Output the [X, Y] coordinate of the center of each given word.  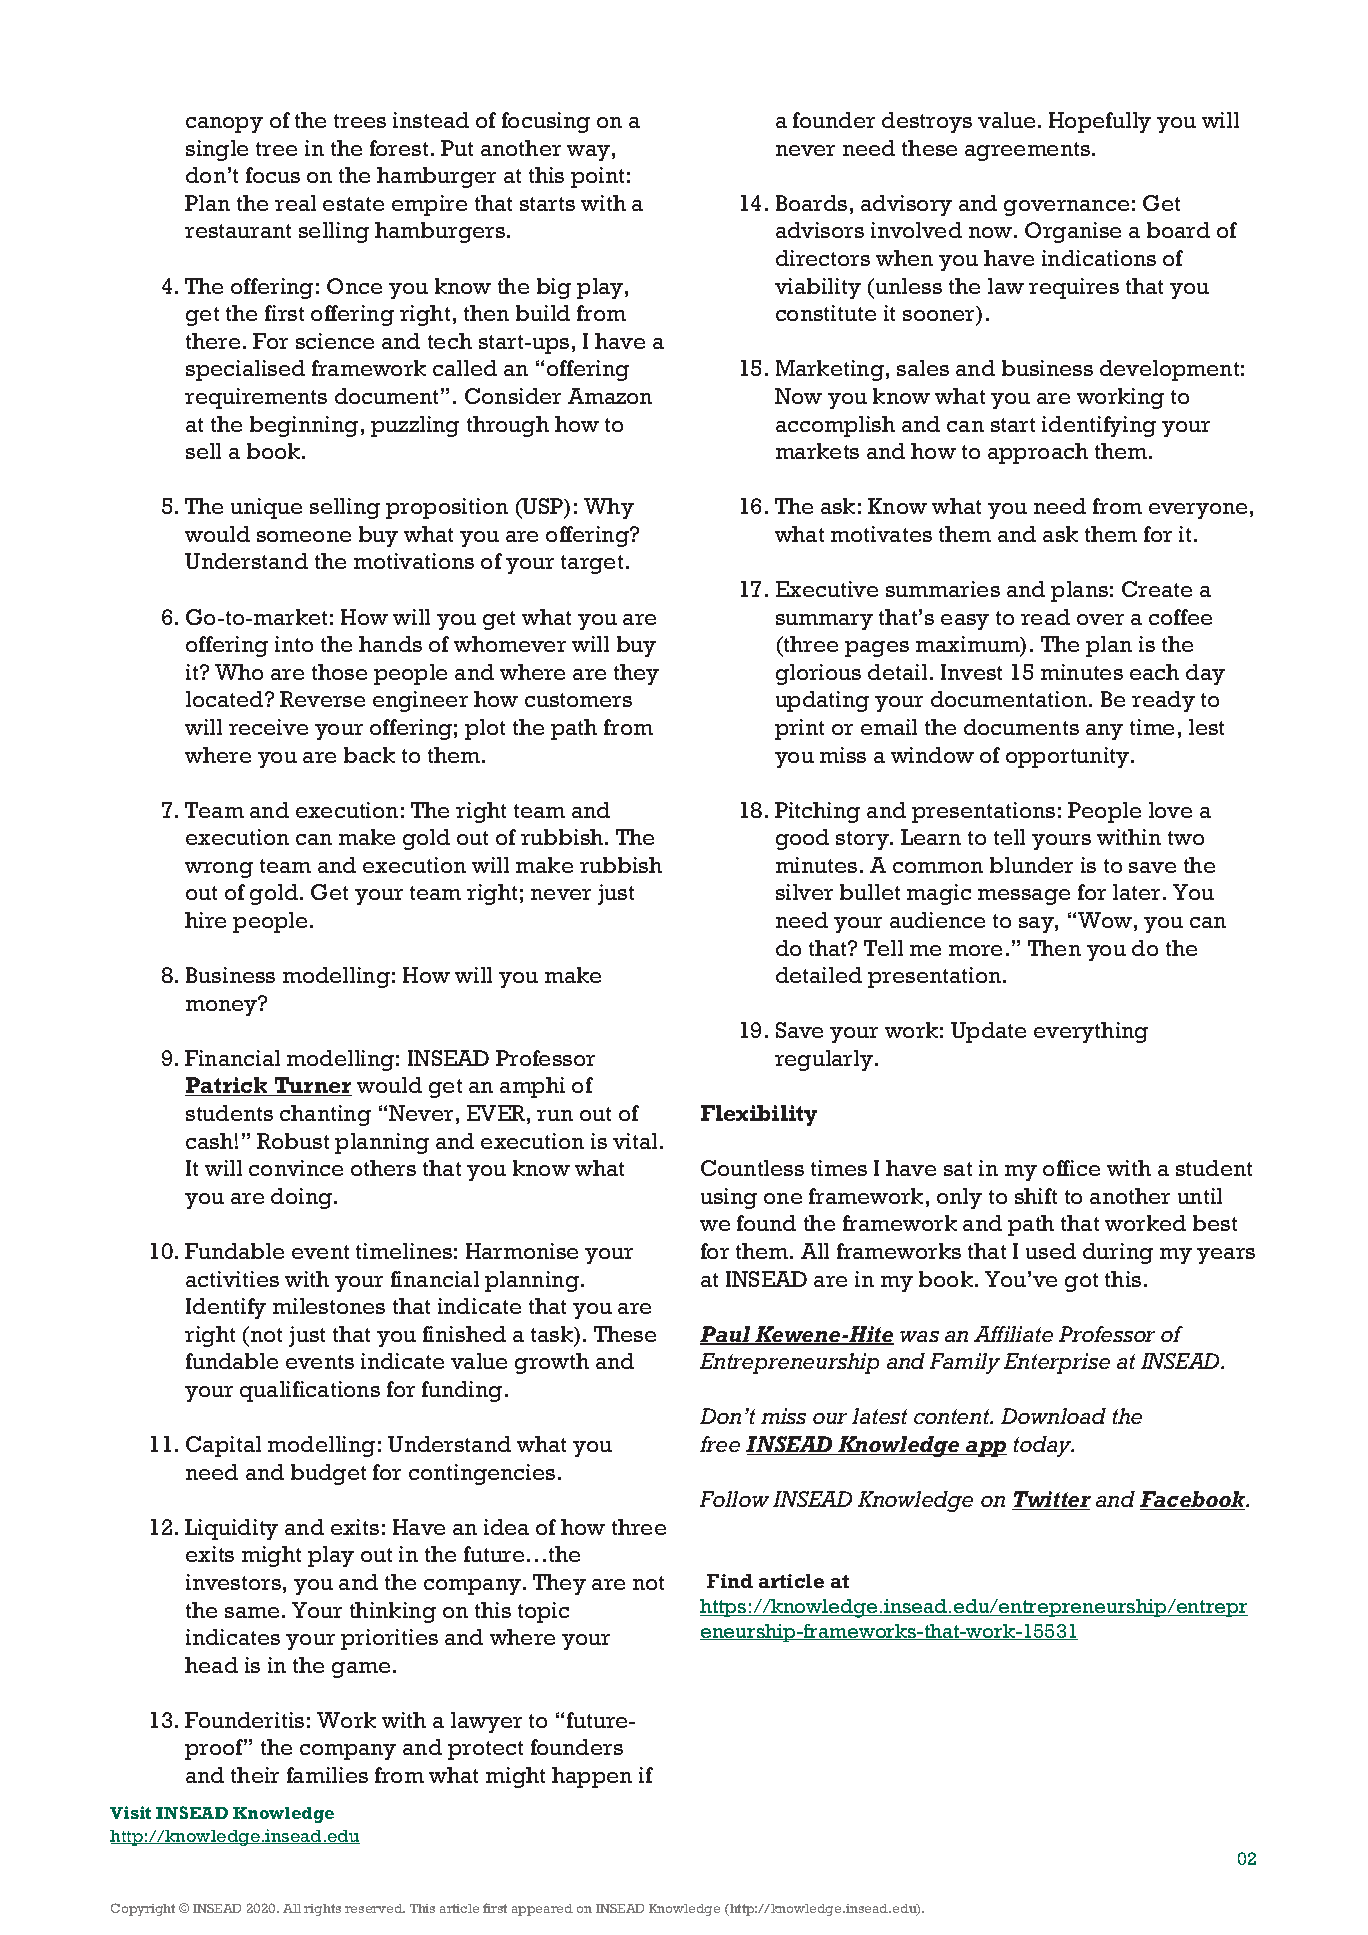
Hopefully [1100, 122]
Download [1053, 1416]
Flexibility [759, 1115]
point [597, 177]
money [223, 1006]
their [255, 1775]
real [295, 203]
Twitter [1051, 1500]
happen [592, 1777]
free [720, 1444]
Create [1157, 589]
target [592, 564]
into [294, 644]
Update [988, 1032]
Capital [223, 1446]
